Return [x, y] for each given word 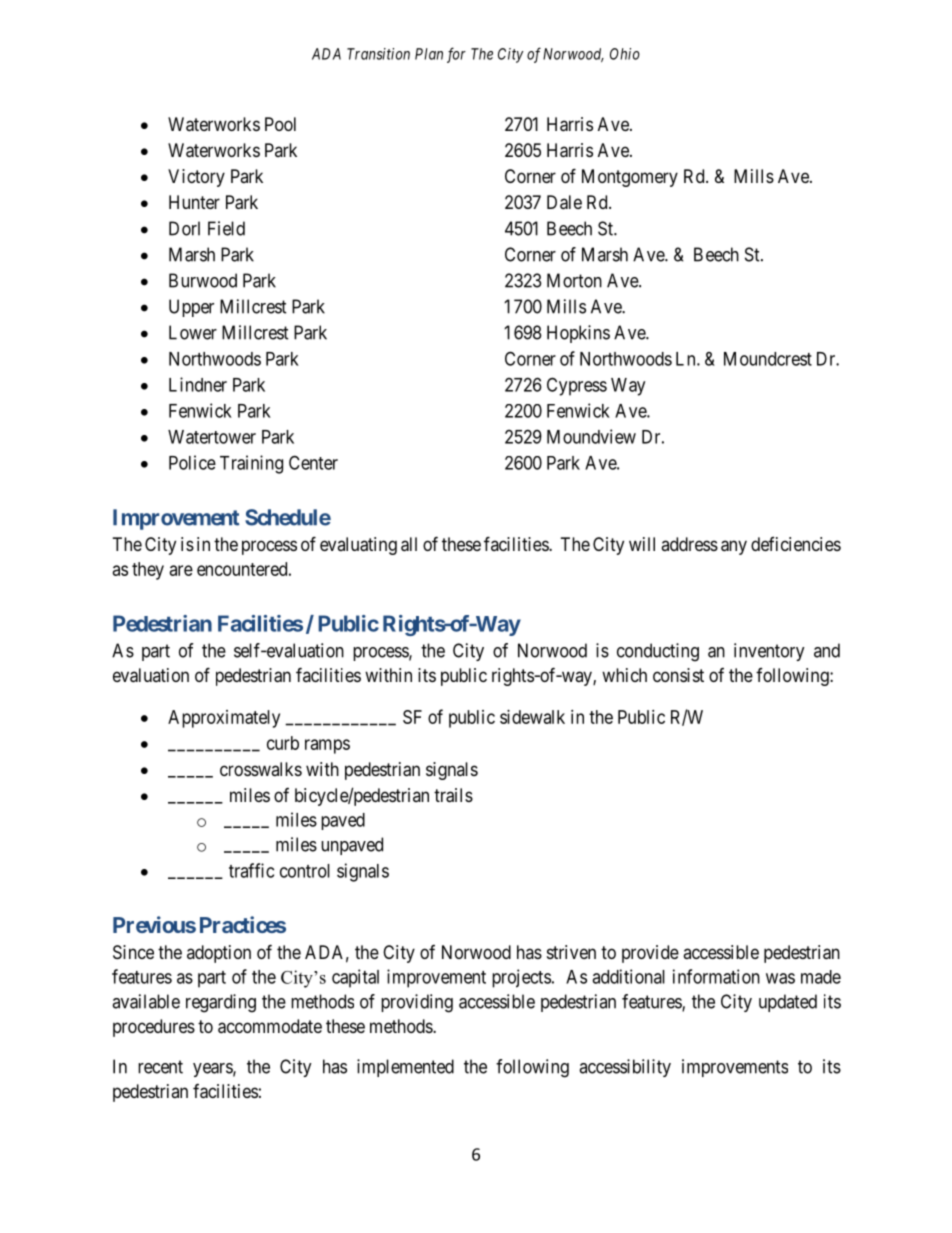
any [734, 547]
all [409, 544]
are [181, 570]
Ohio [625, 54]
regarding [221, 1003]
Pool [280, 124]
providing [417, 1003]
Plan [429, 54]
